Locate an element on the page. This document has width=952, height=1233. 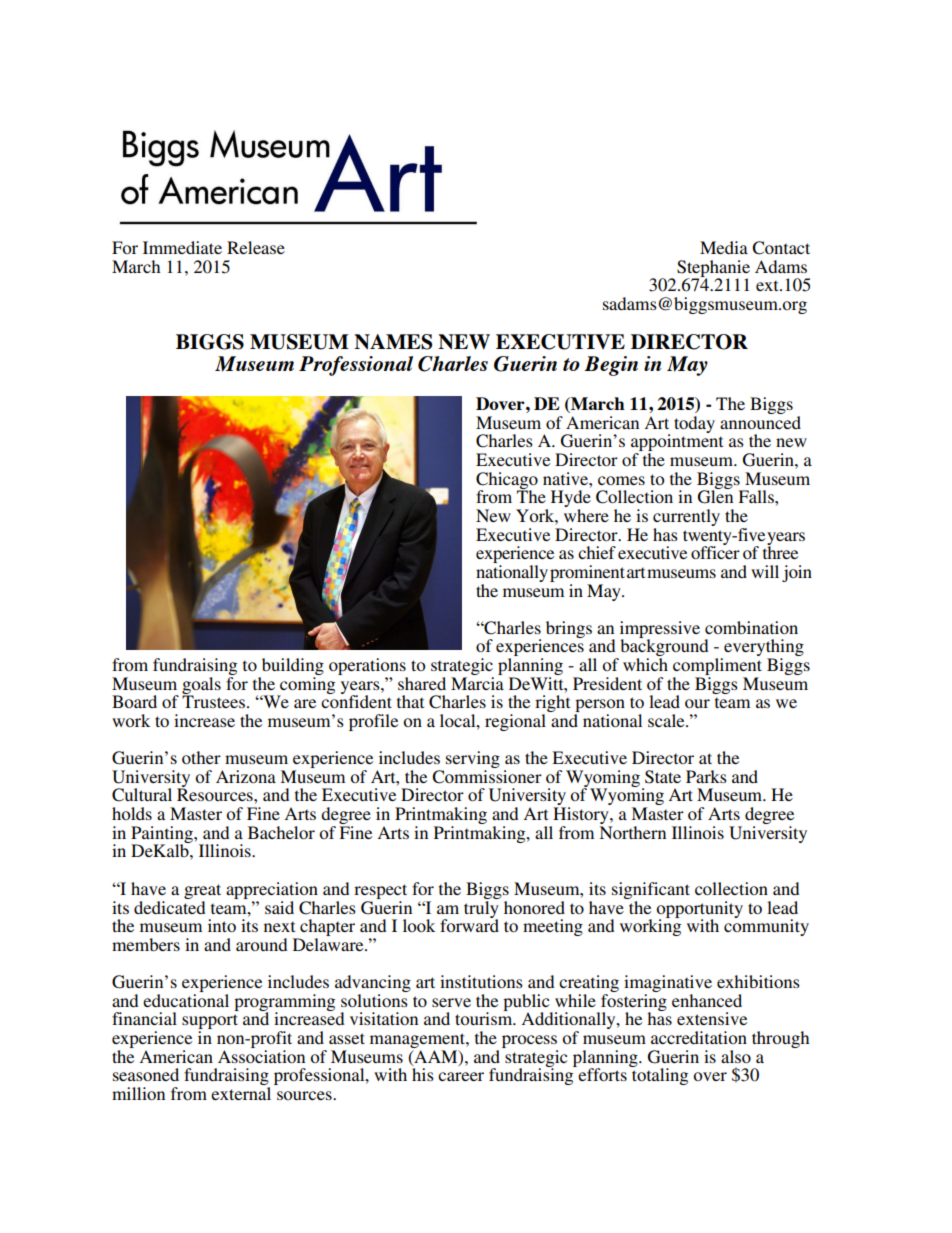
officer is located at coordinates (715, 551).
